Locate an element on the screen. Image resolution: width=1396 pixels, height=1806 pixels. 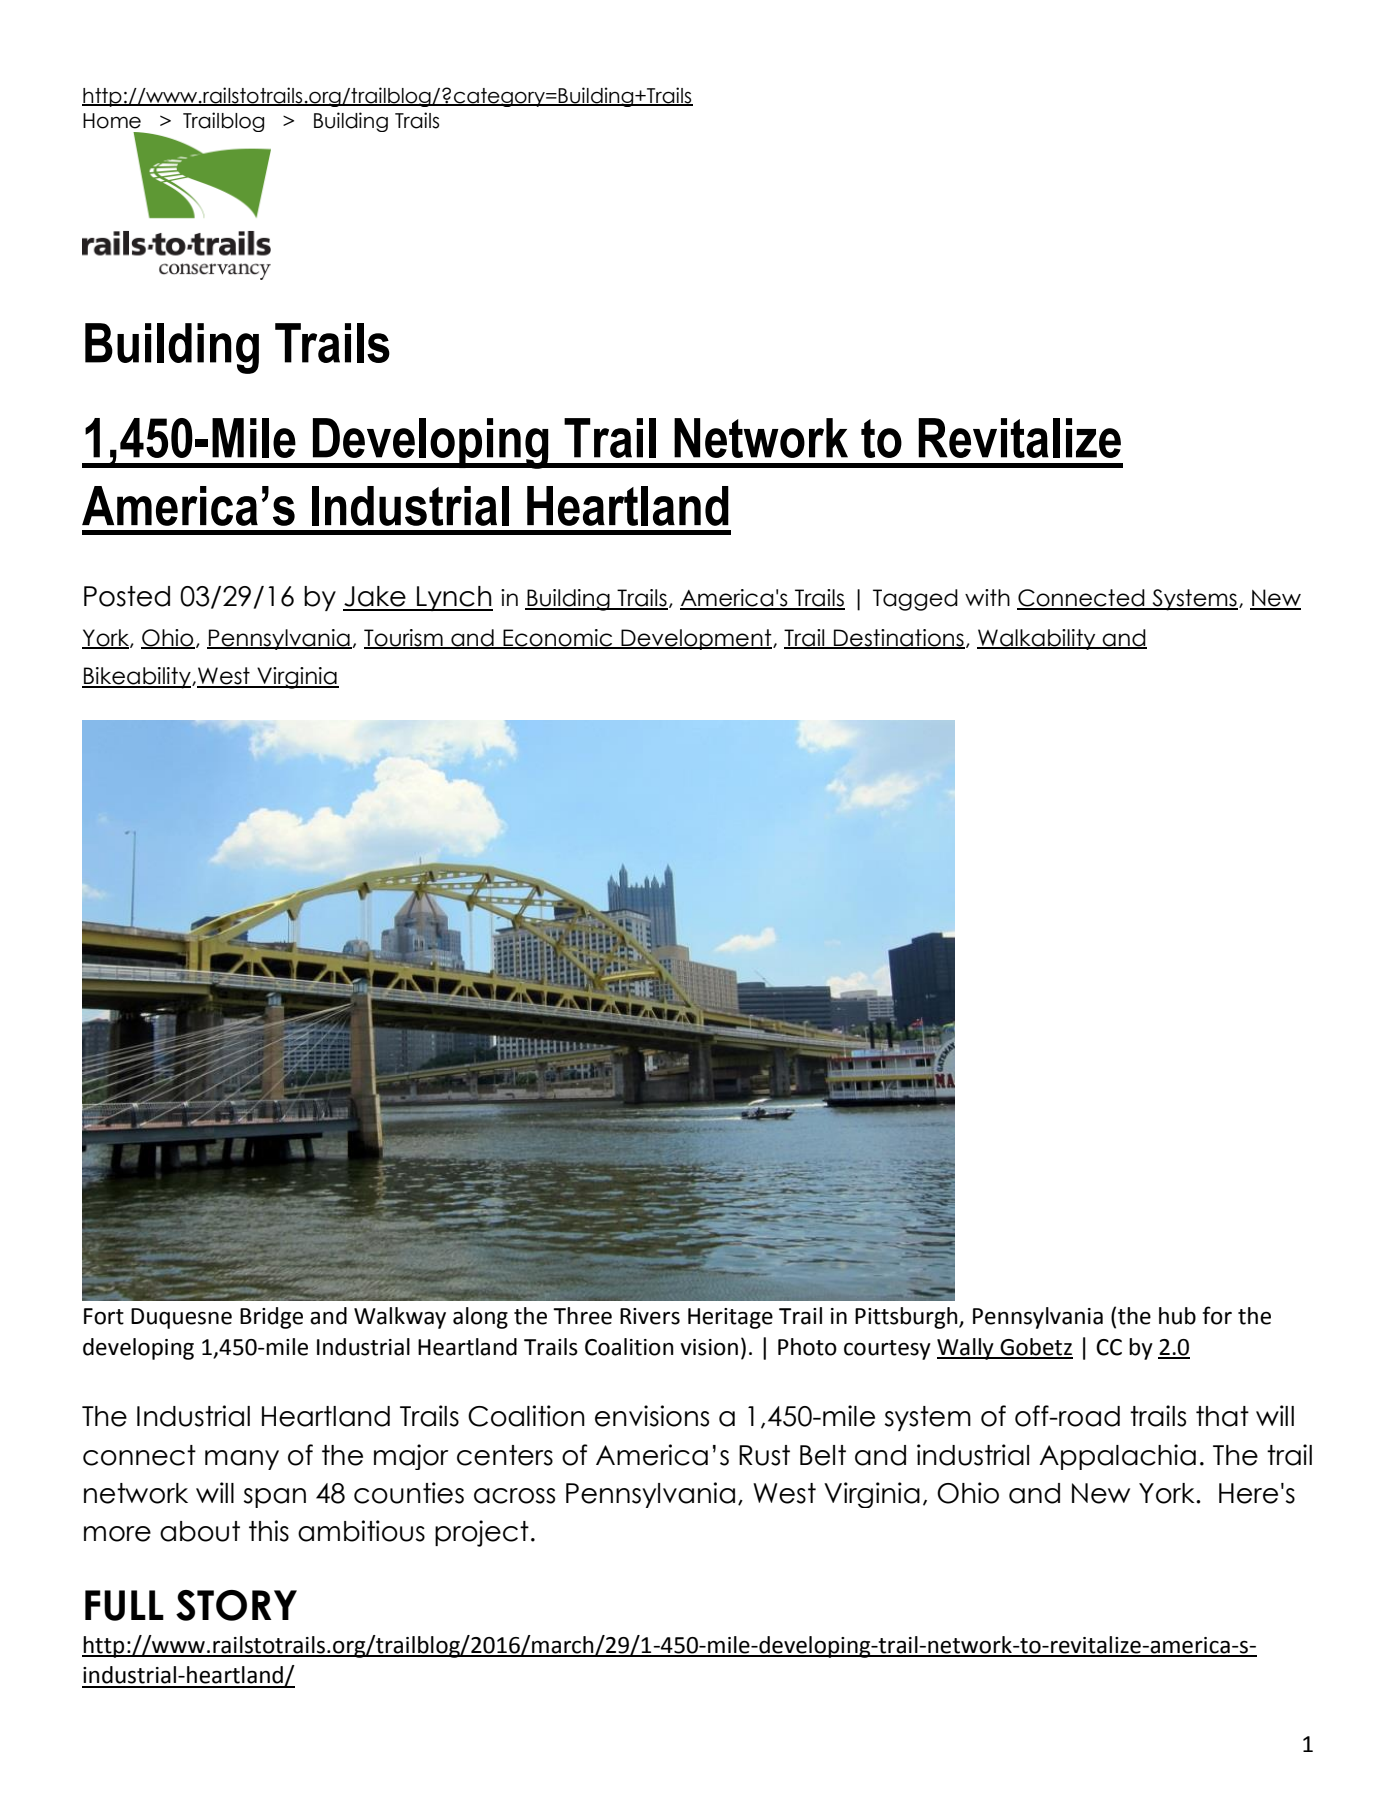
Posted is located at coordinates (127, 596).
